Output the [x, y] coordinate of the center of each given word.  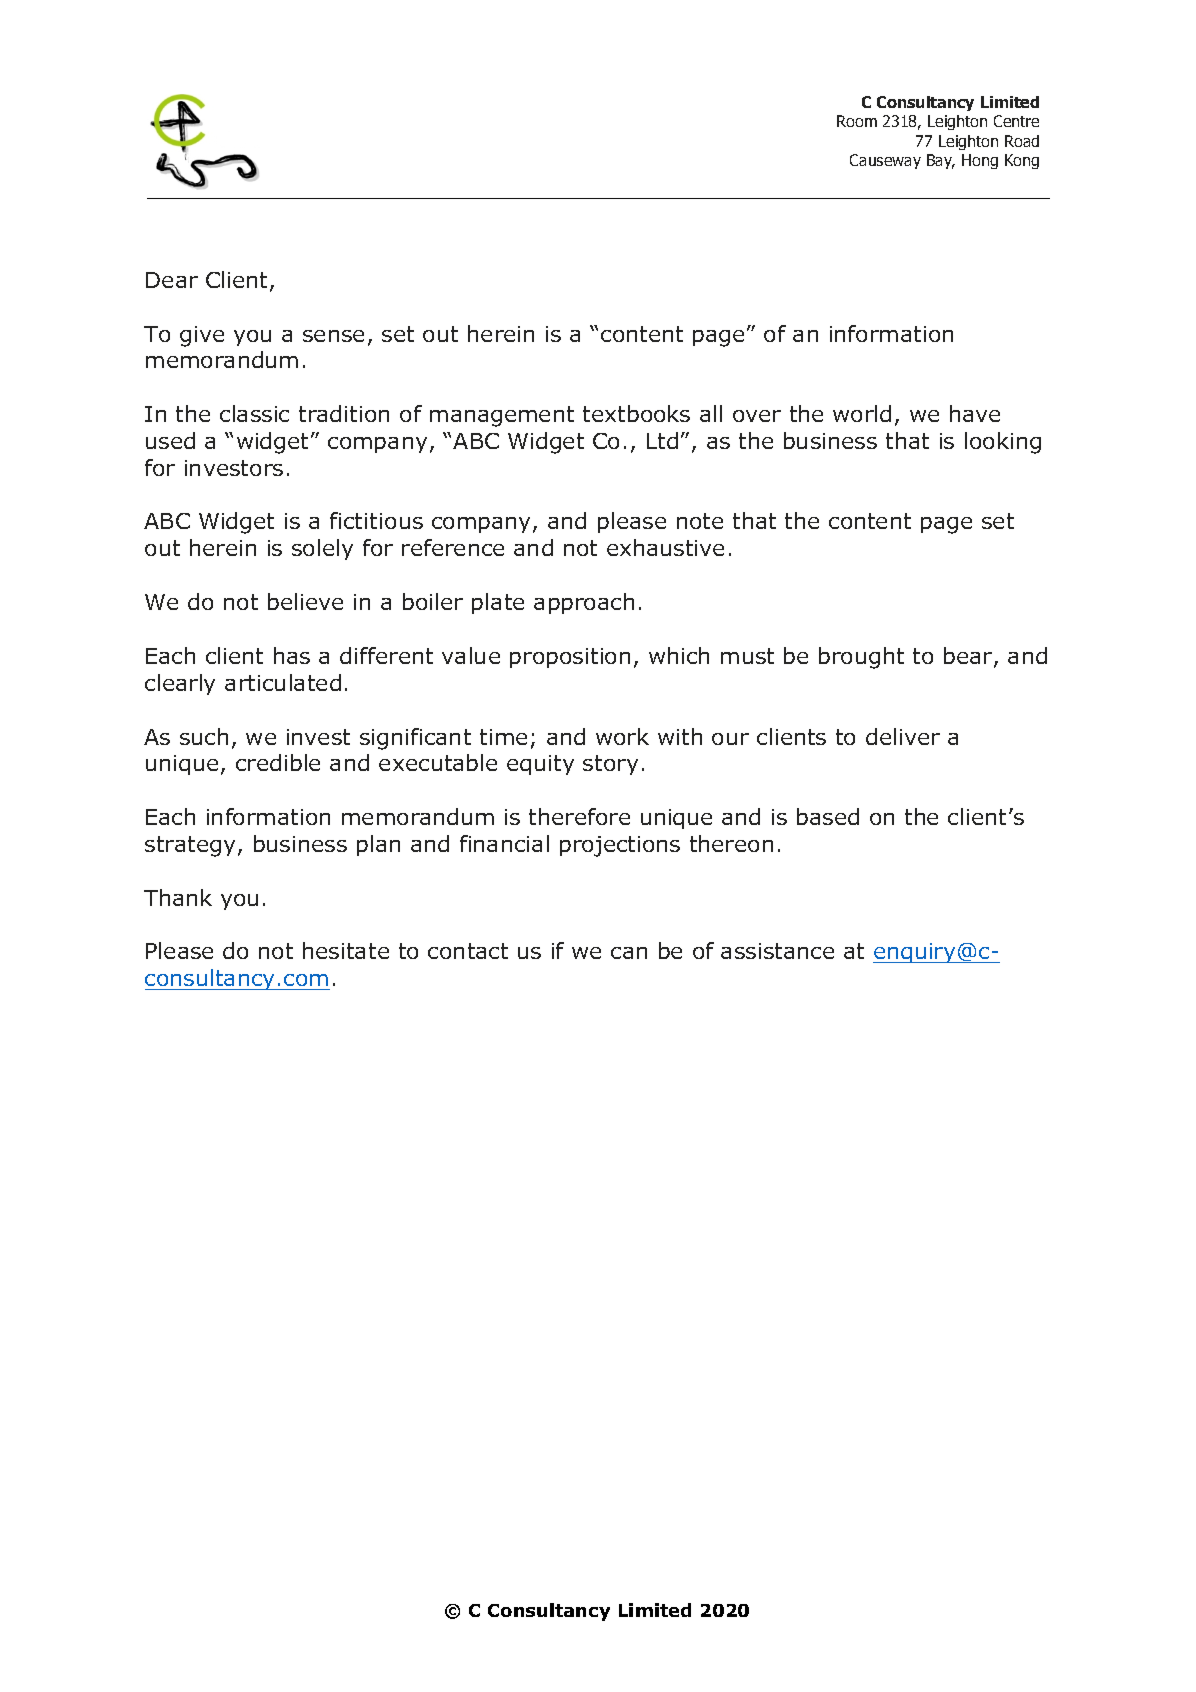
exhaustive [665, 547]
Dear [172, 280]
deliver [903, 736]
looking [1003, 443]
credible [278, 762]
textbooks [636, 413]
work [622, 736]
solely [322, 549]
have [975, 413]
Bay [940, 161]
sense [333, 336]
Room [857, 121]
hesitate [346, 950]
